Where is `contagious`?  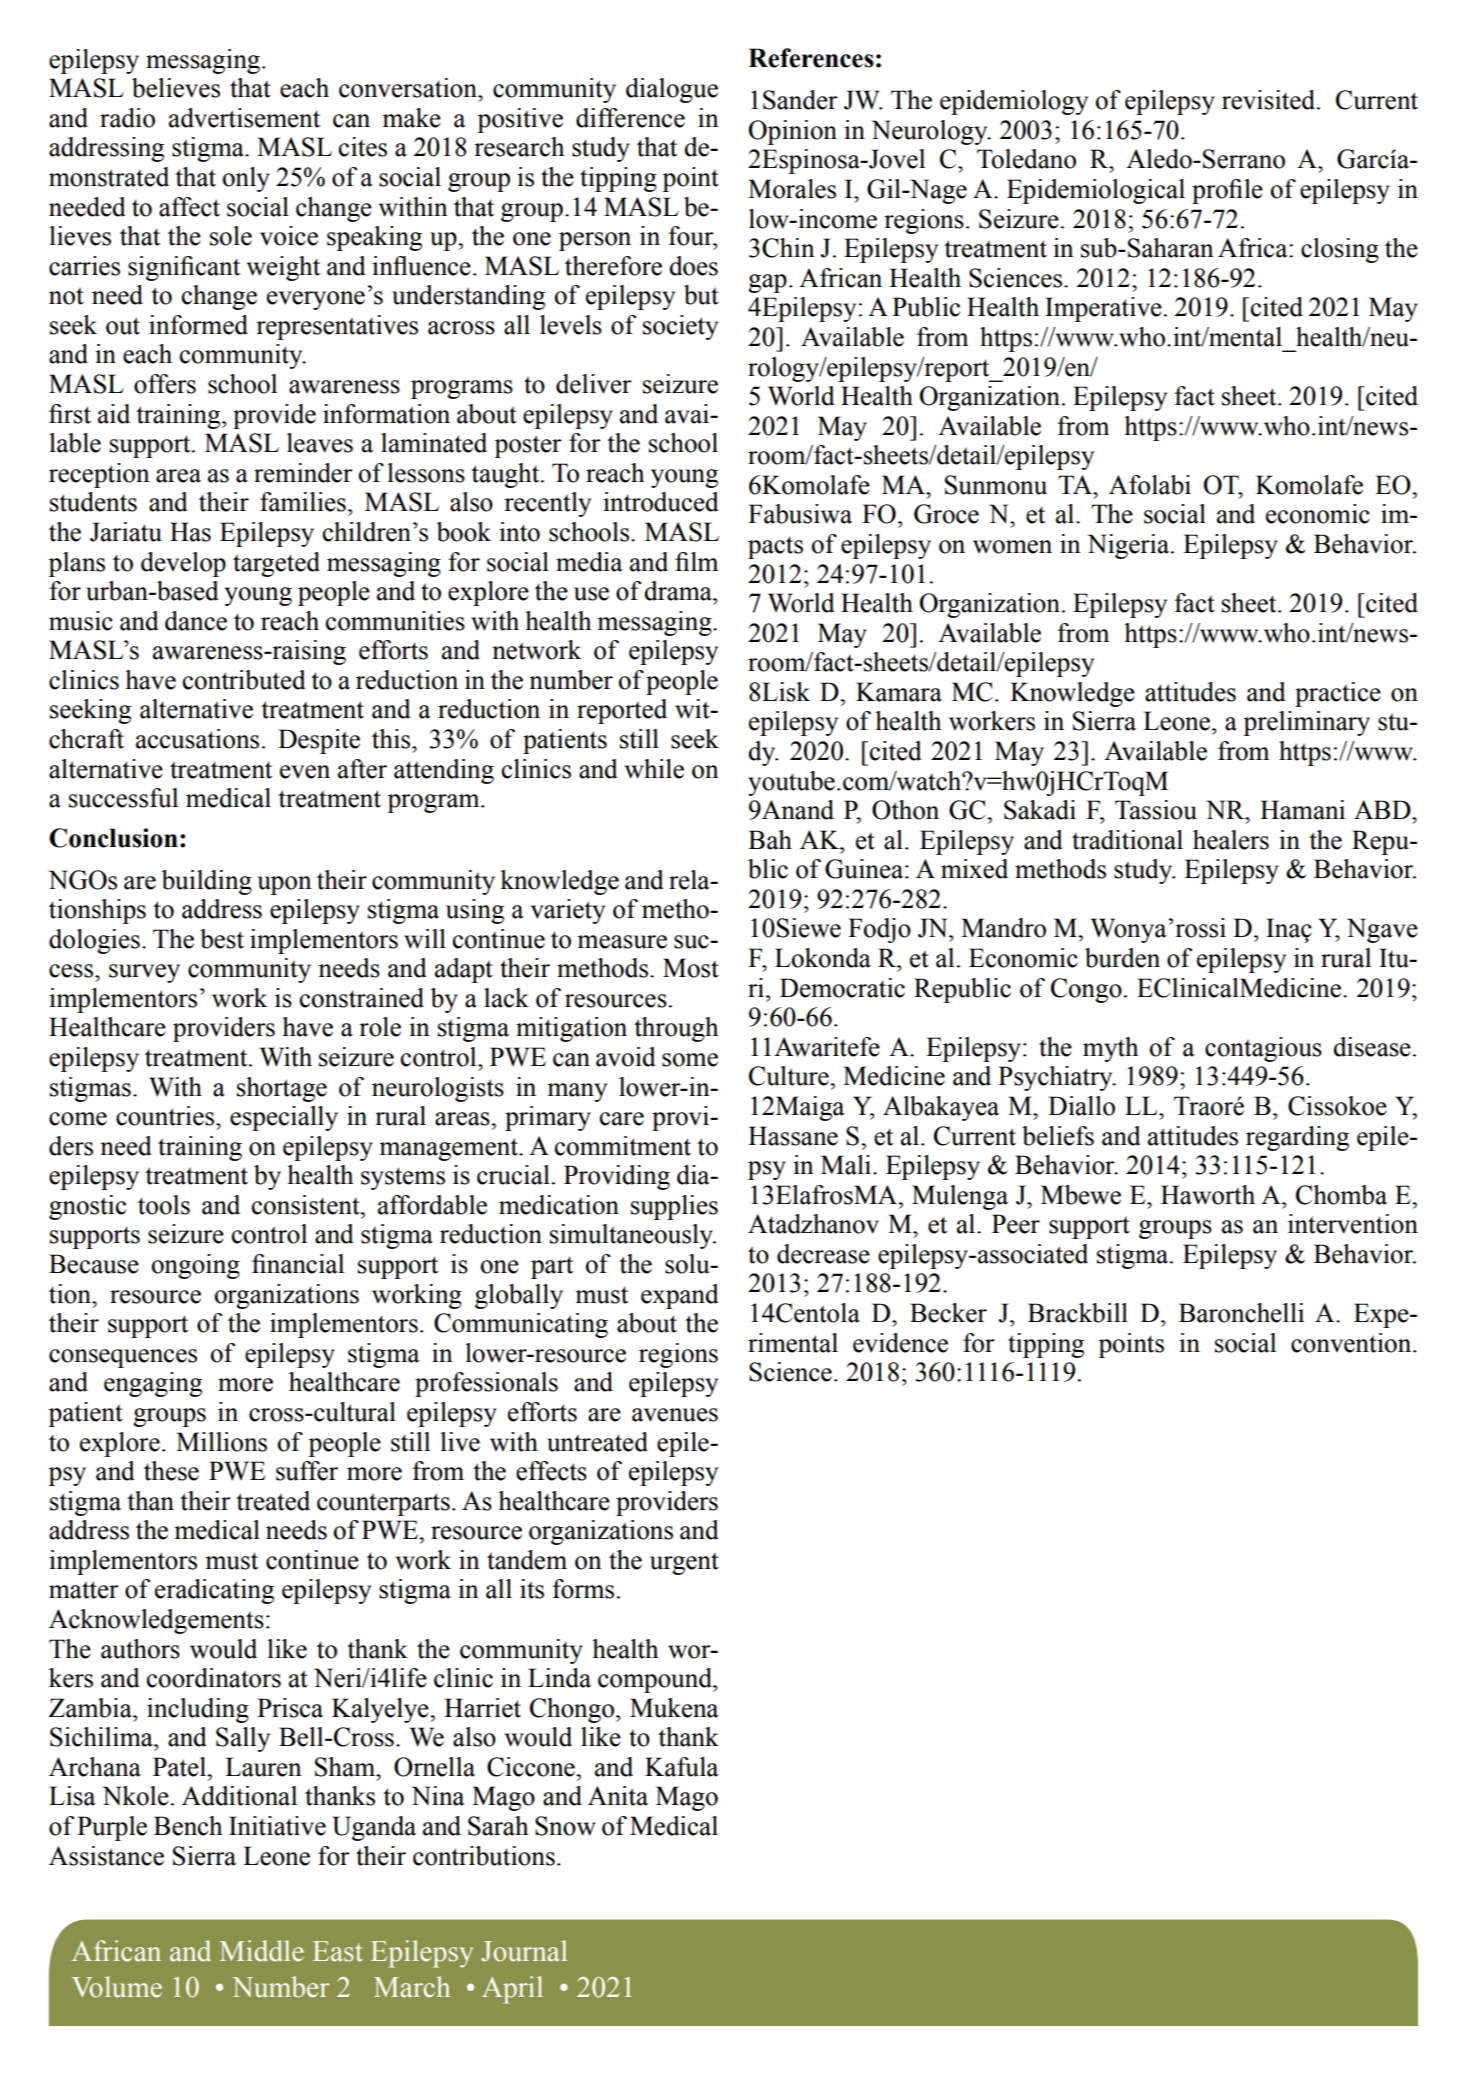
contagious is located at coordinates (1263, 1049).
